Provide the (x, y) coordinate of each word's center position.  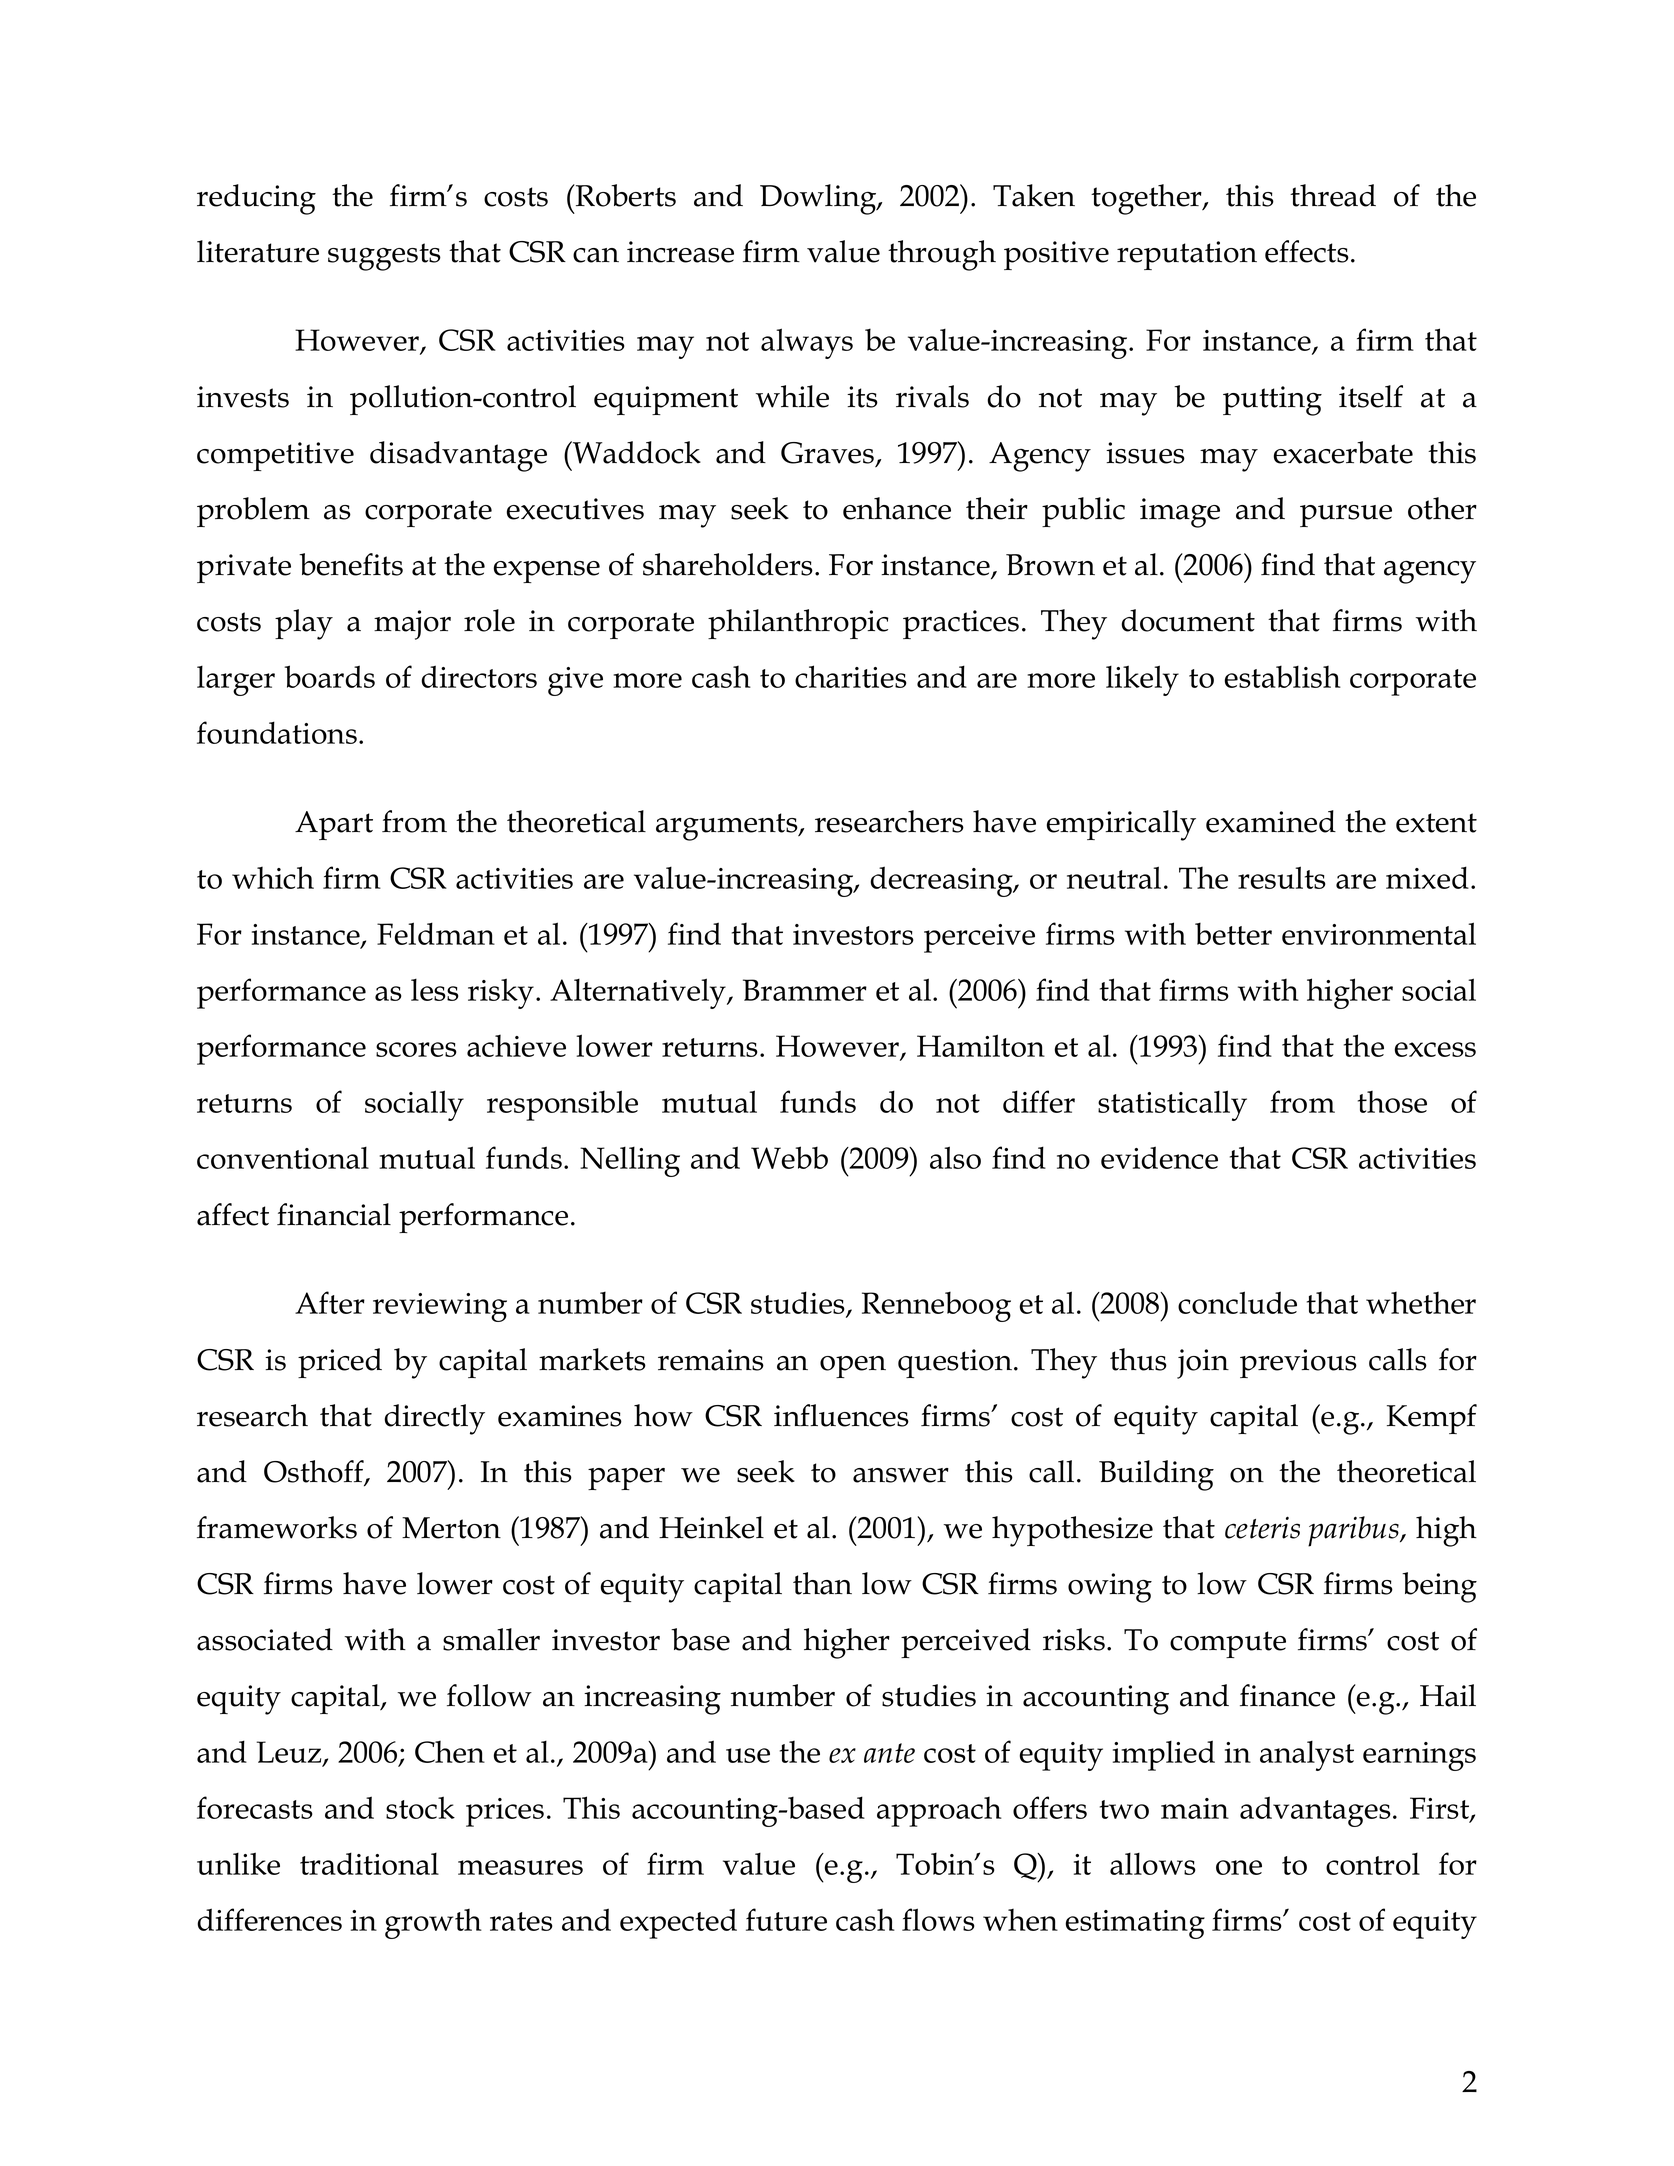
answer (901, 1475)
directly (434, 1419)
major (412, 625)
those (1392, 1102)
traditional (369, 1863)
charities (851, 676)
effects (1307, 251)
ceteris (1262, 1527)
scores (416, 1049)
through (942, 255)
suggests (384, 257)
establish (1283, 676)
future (786, 1919)
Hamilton (981, 1045)
